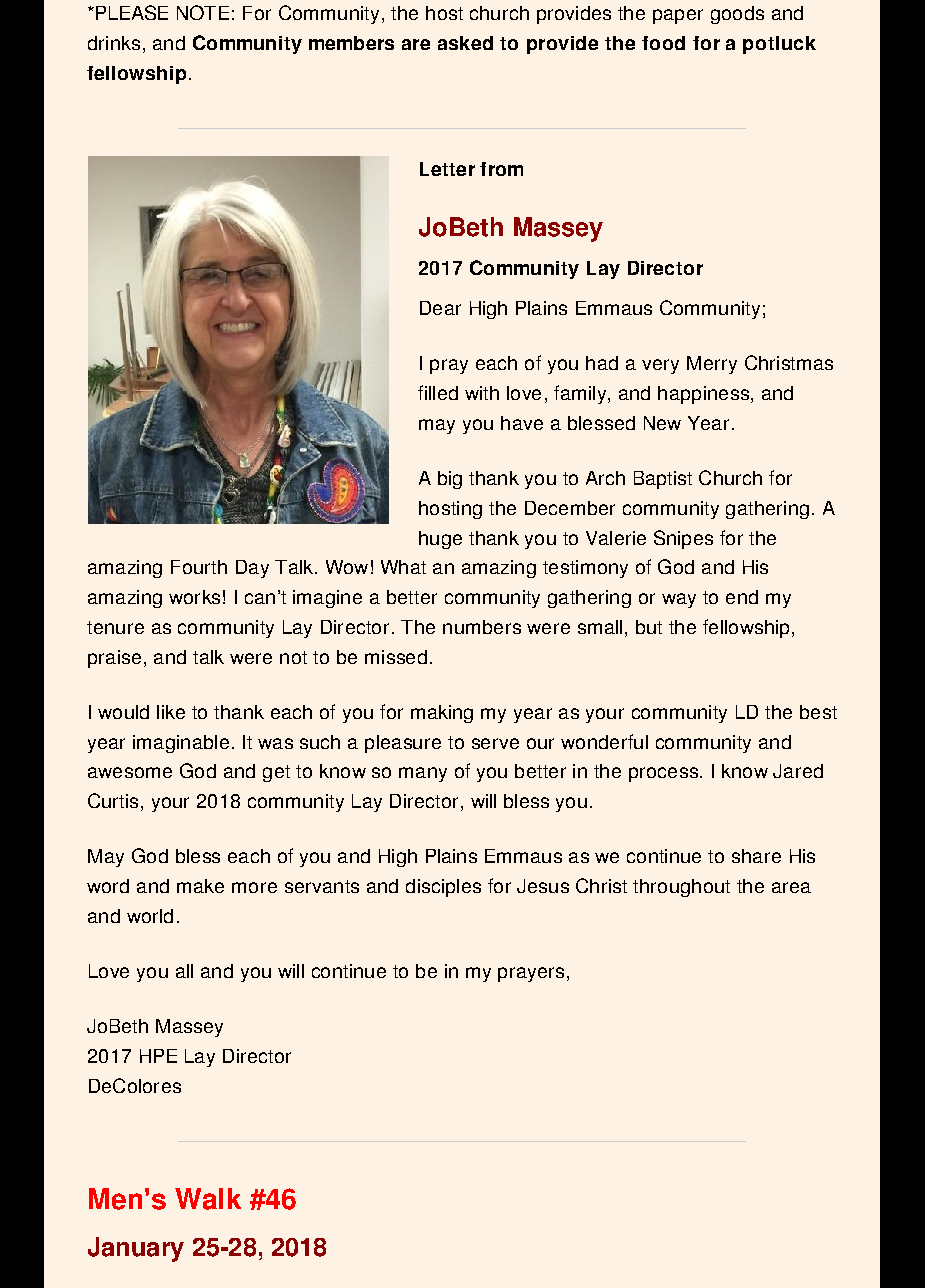 The width and height of the screenshot is (925, 1288). I want to click on make, so click(200, 886).
